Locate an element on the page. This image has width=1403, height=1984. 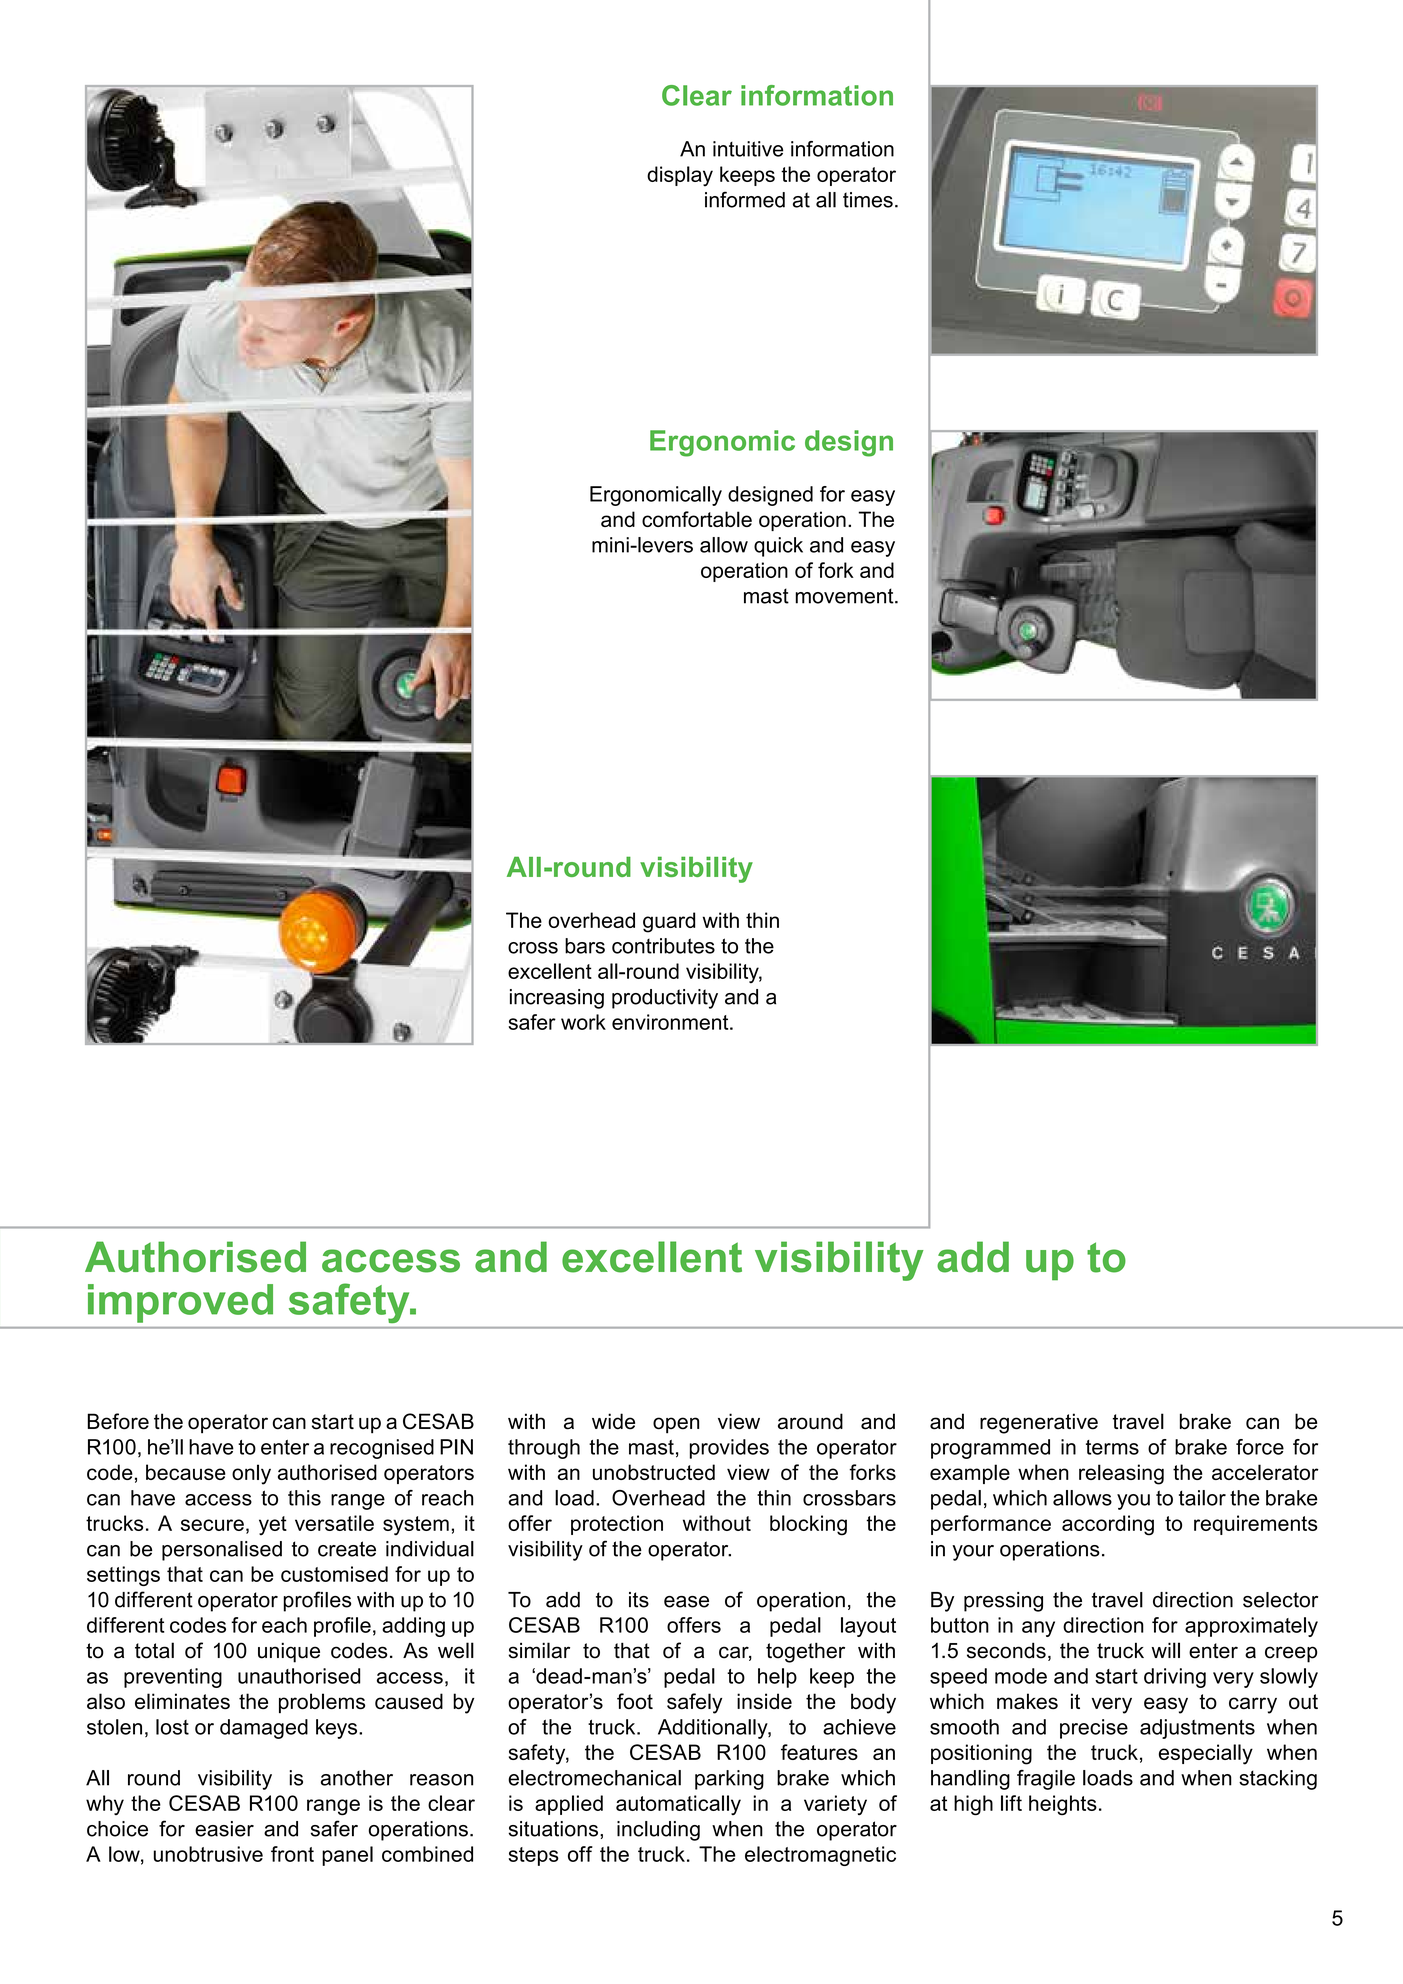
environment is located at coordinates (671, 1022).
